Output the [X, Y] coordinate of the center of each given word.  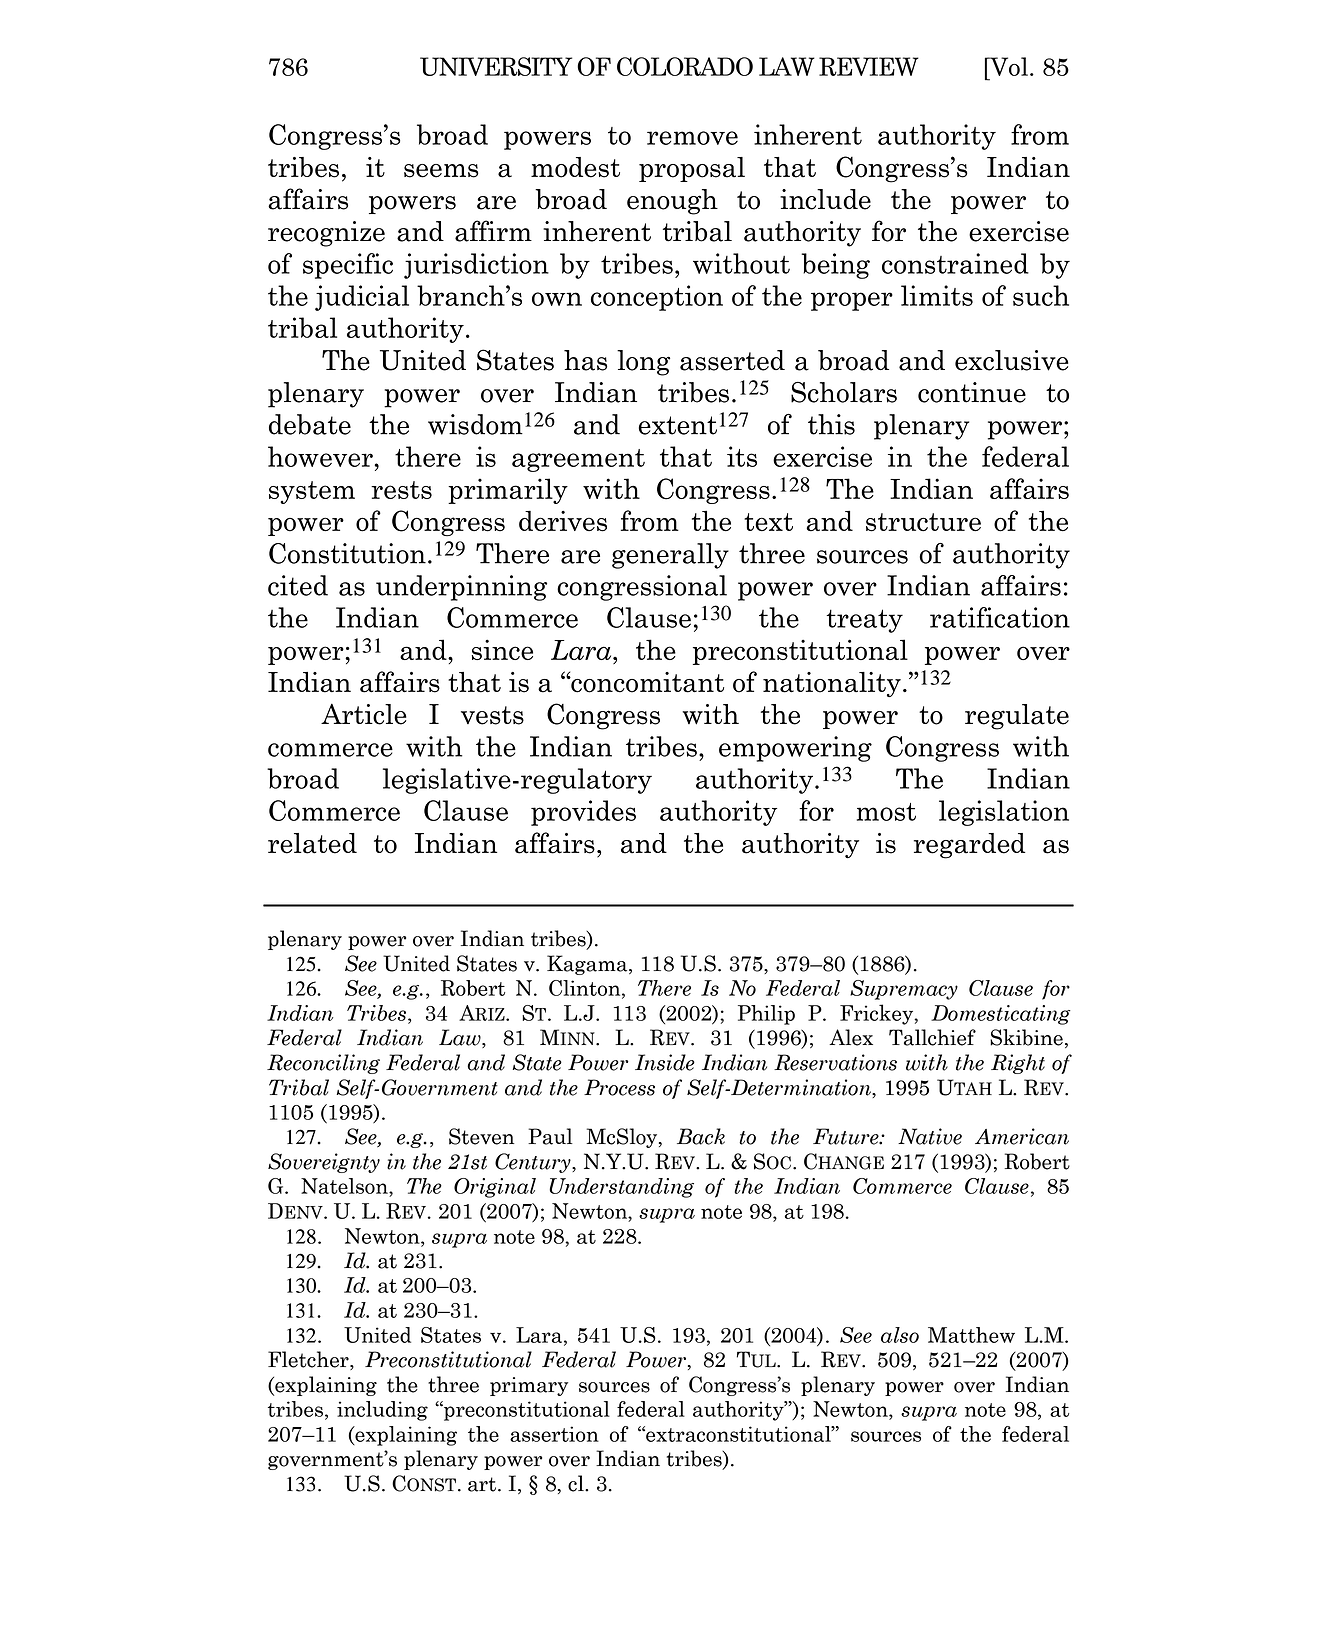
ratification [1000, 617]
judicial [362, 298]
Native [930, 1136]
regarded [969, 846]
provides [583, 813]
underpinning [461, 588]
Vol [1008, 66]
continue [972, 392]
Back [701, 1136]
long [643, 363]
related [312, 843]
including [382, 1411]
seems [441, 171]
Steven [481, 1136]
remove [692, 138]
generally [670, 556]
